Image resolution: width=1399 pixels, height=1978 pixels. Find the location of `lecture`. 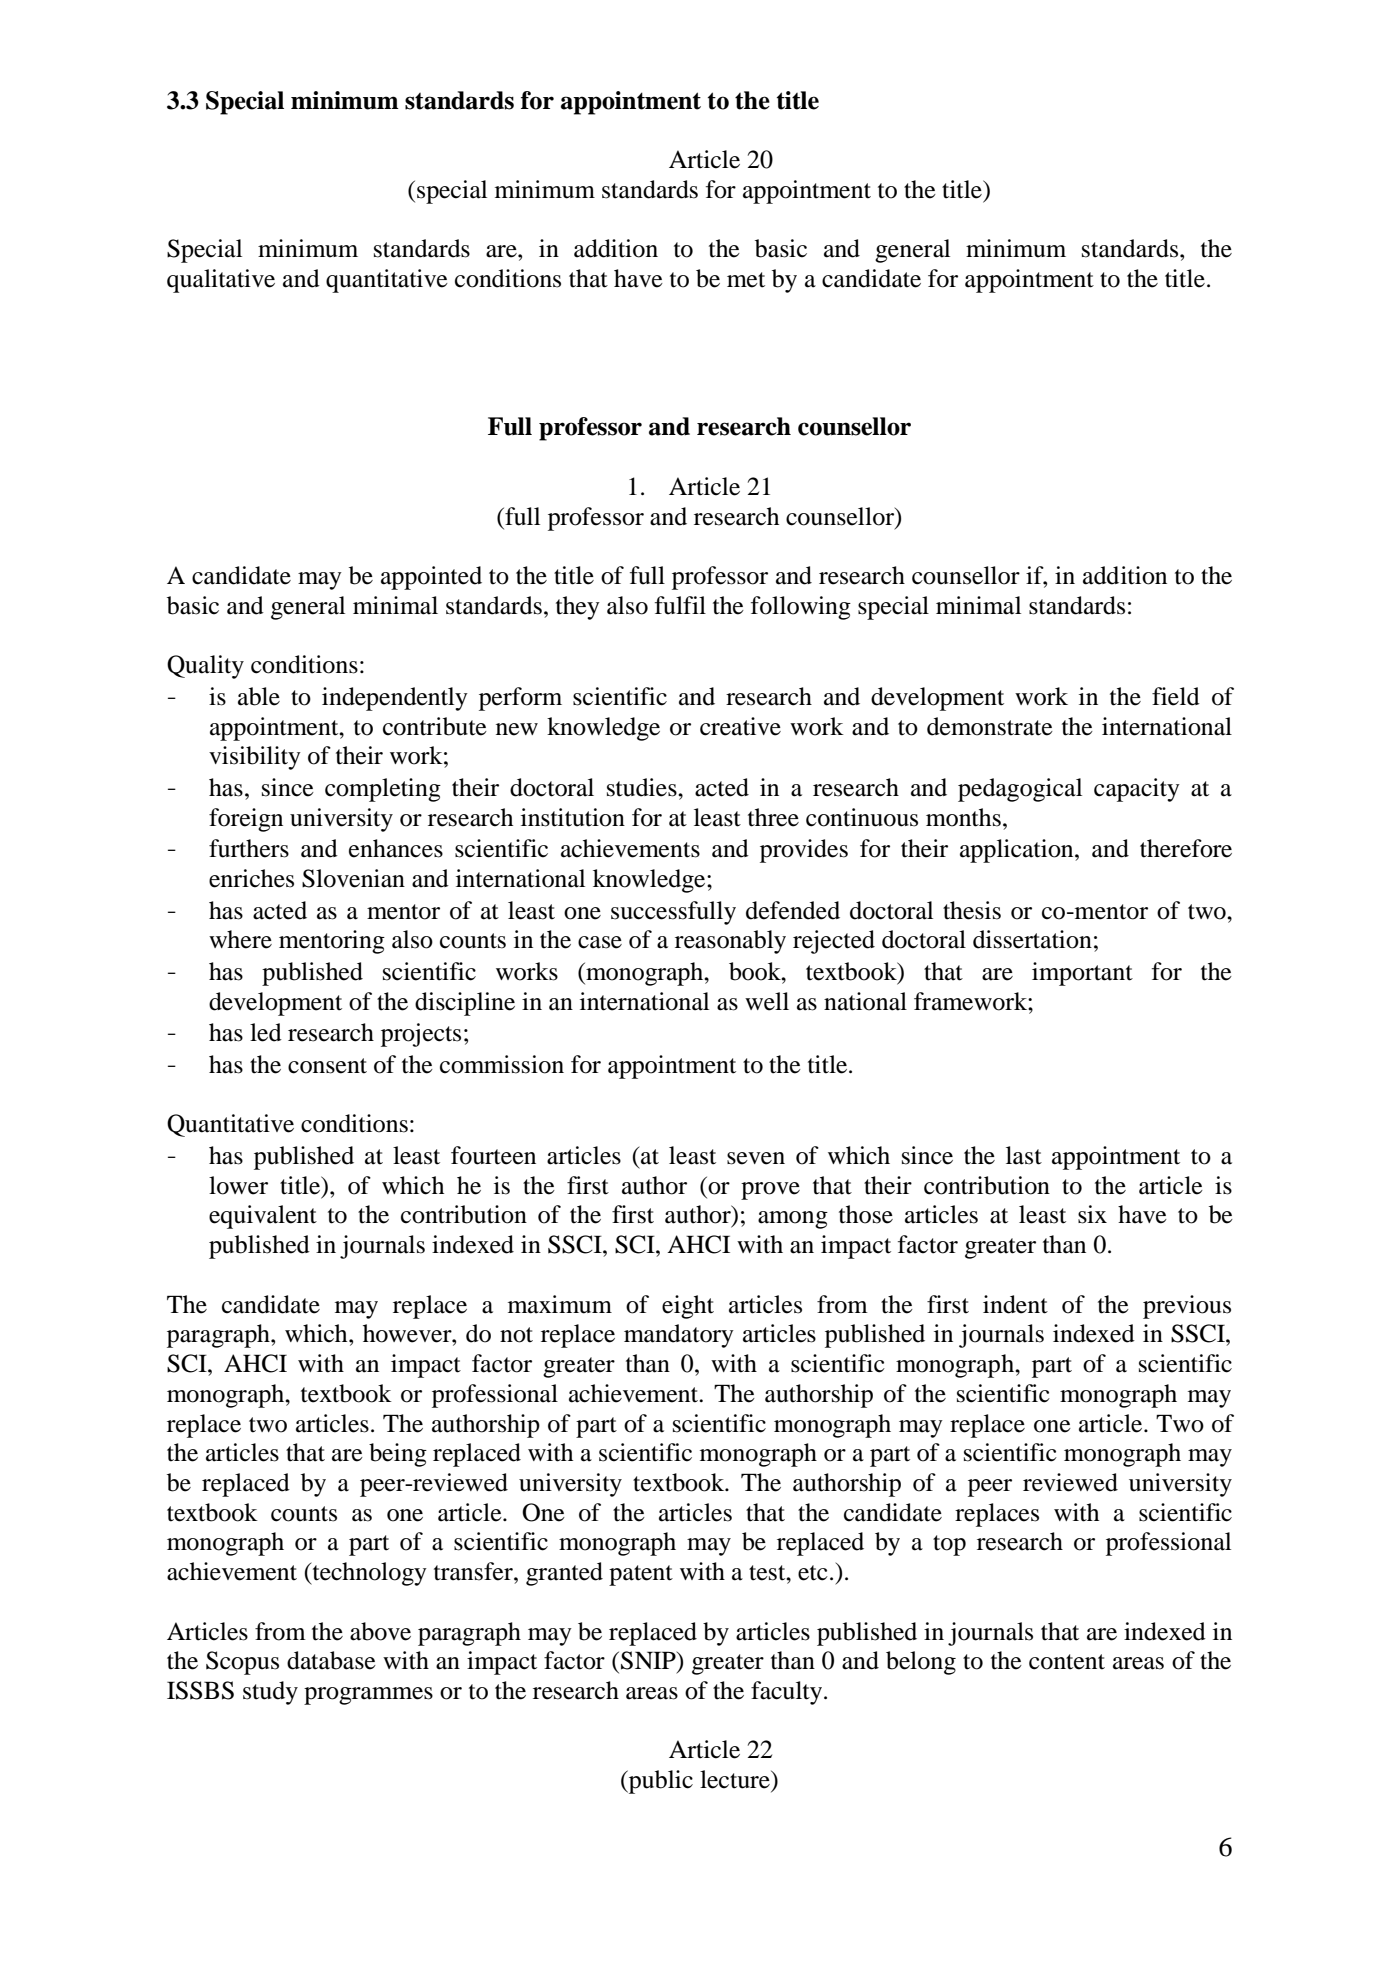

lecture is located at coordinates (736, 1779).
